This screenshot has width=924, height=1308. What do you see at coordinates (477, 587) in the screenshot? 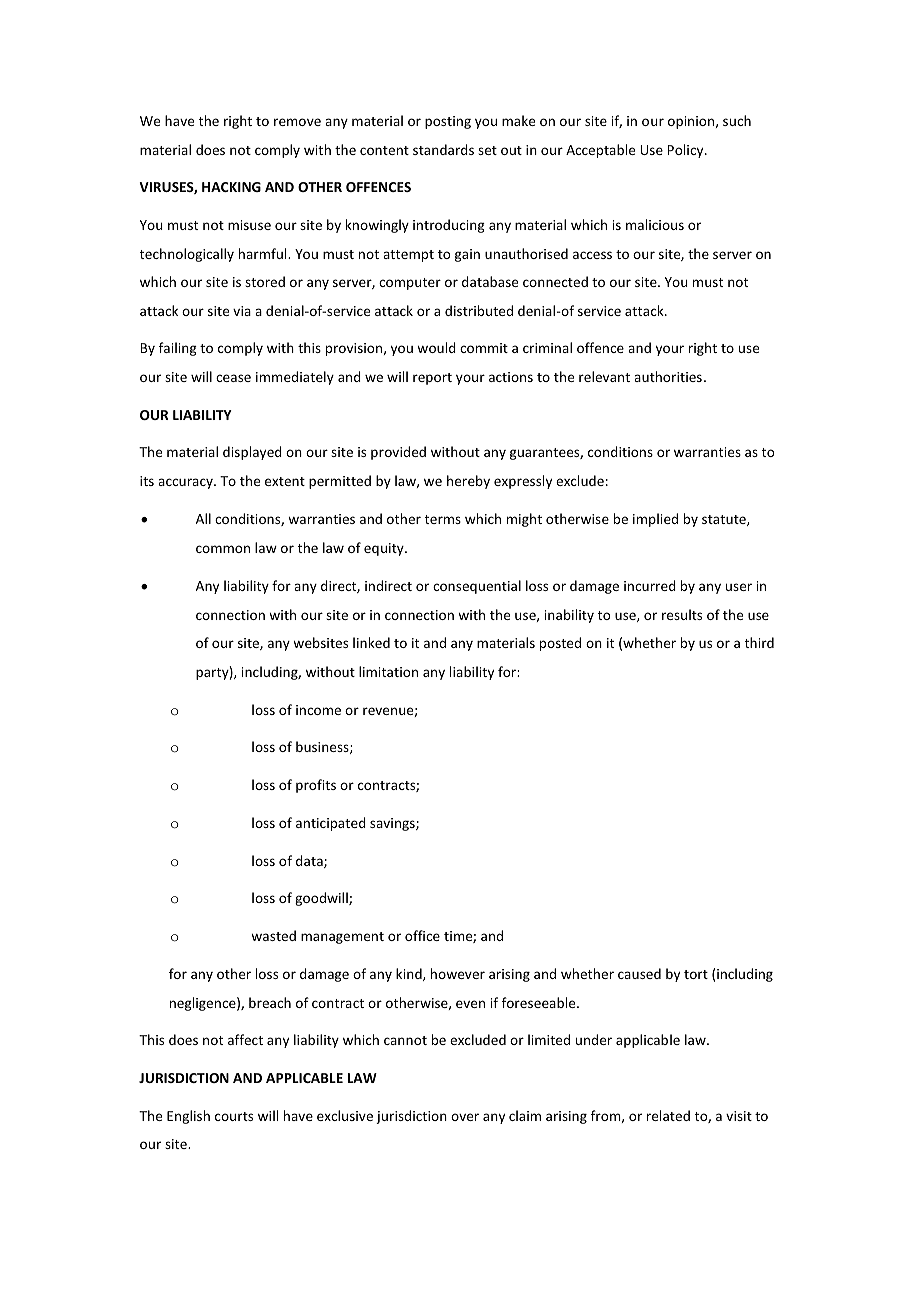
I see `consequential` at bounding box center [477, 587].
